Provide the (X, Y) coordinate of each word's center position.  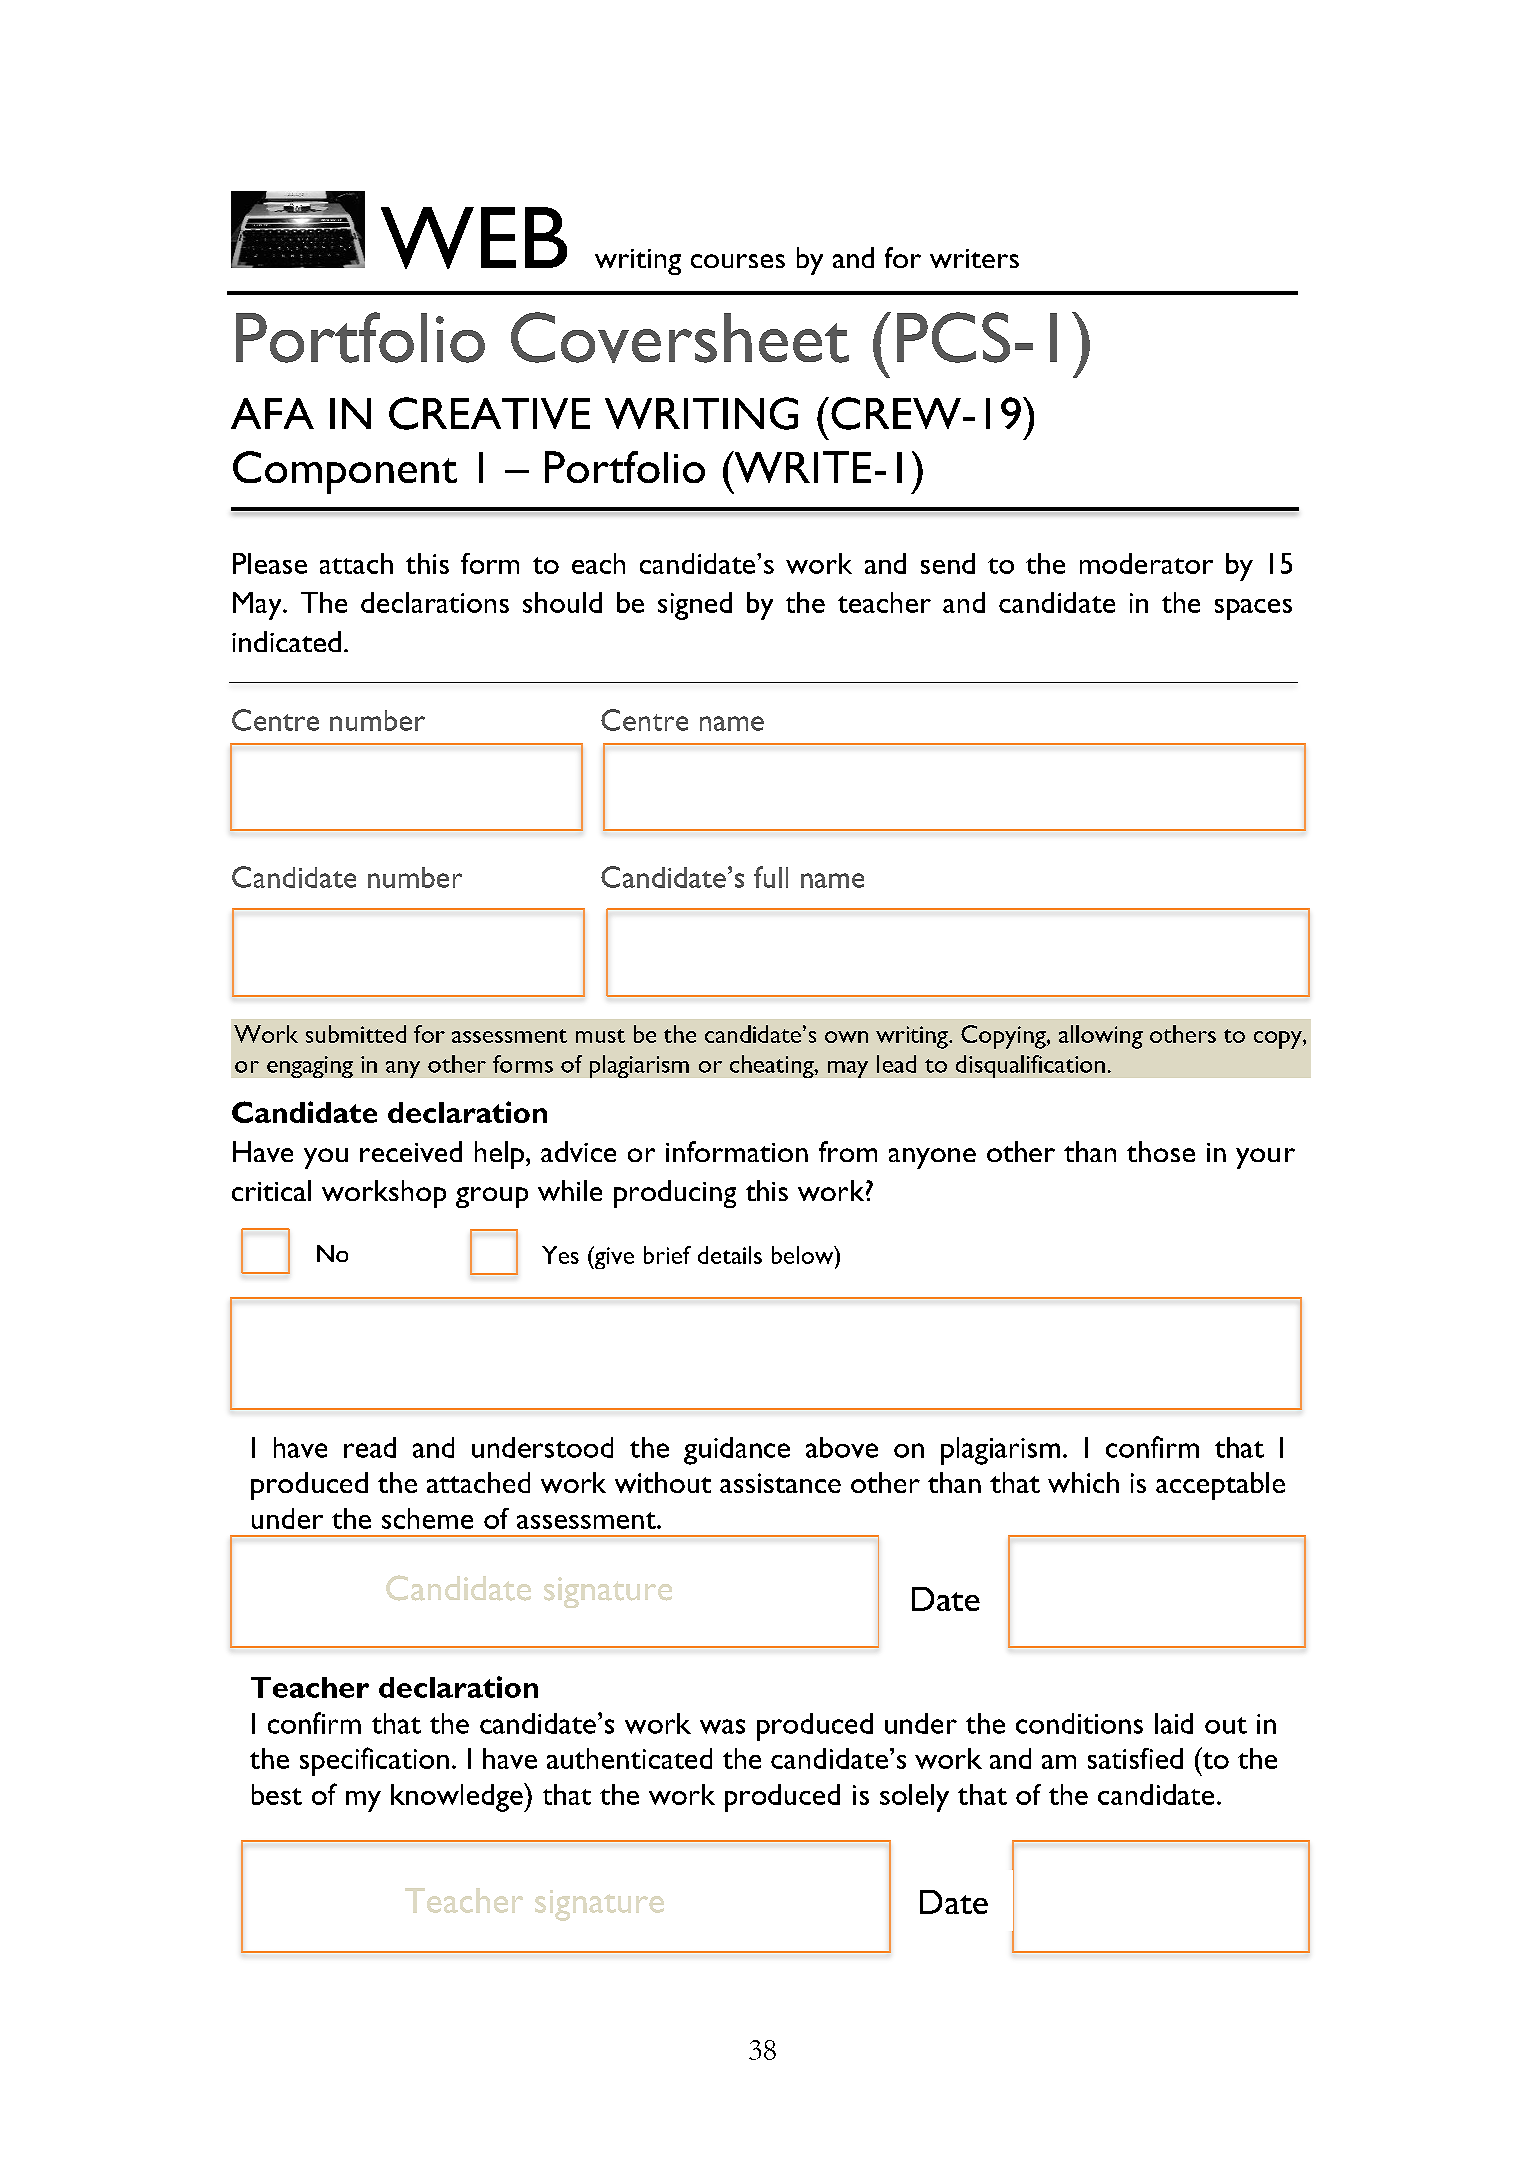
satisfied (1135, 1758)
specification (374, 1761)
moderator (1146, 563)
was (722, 1726)
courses (738, 261)
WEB (474, 238)
